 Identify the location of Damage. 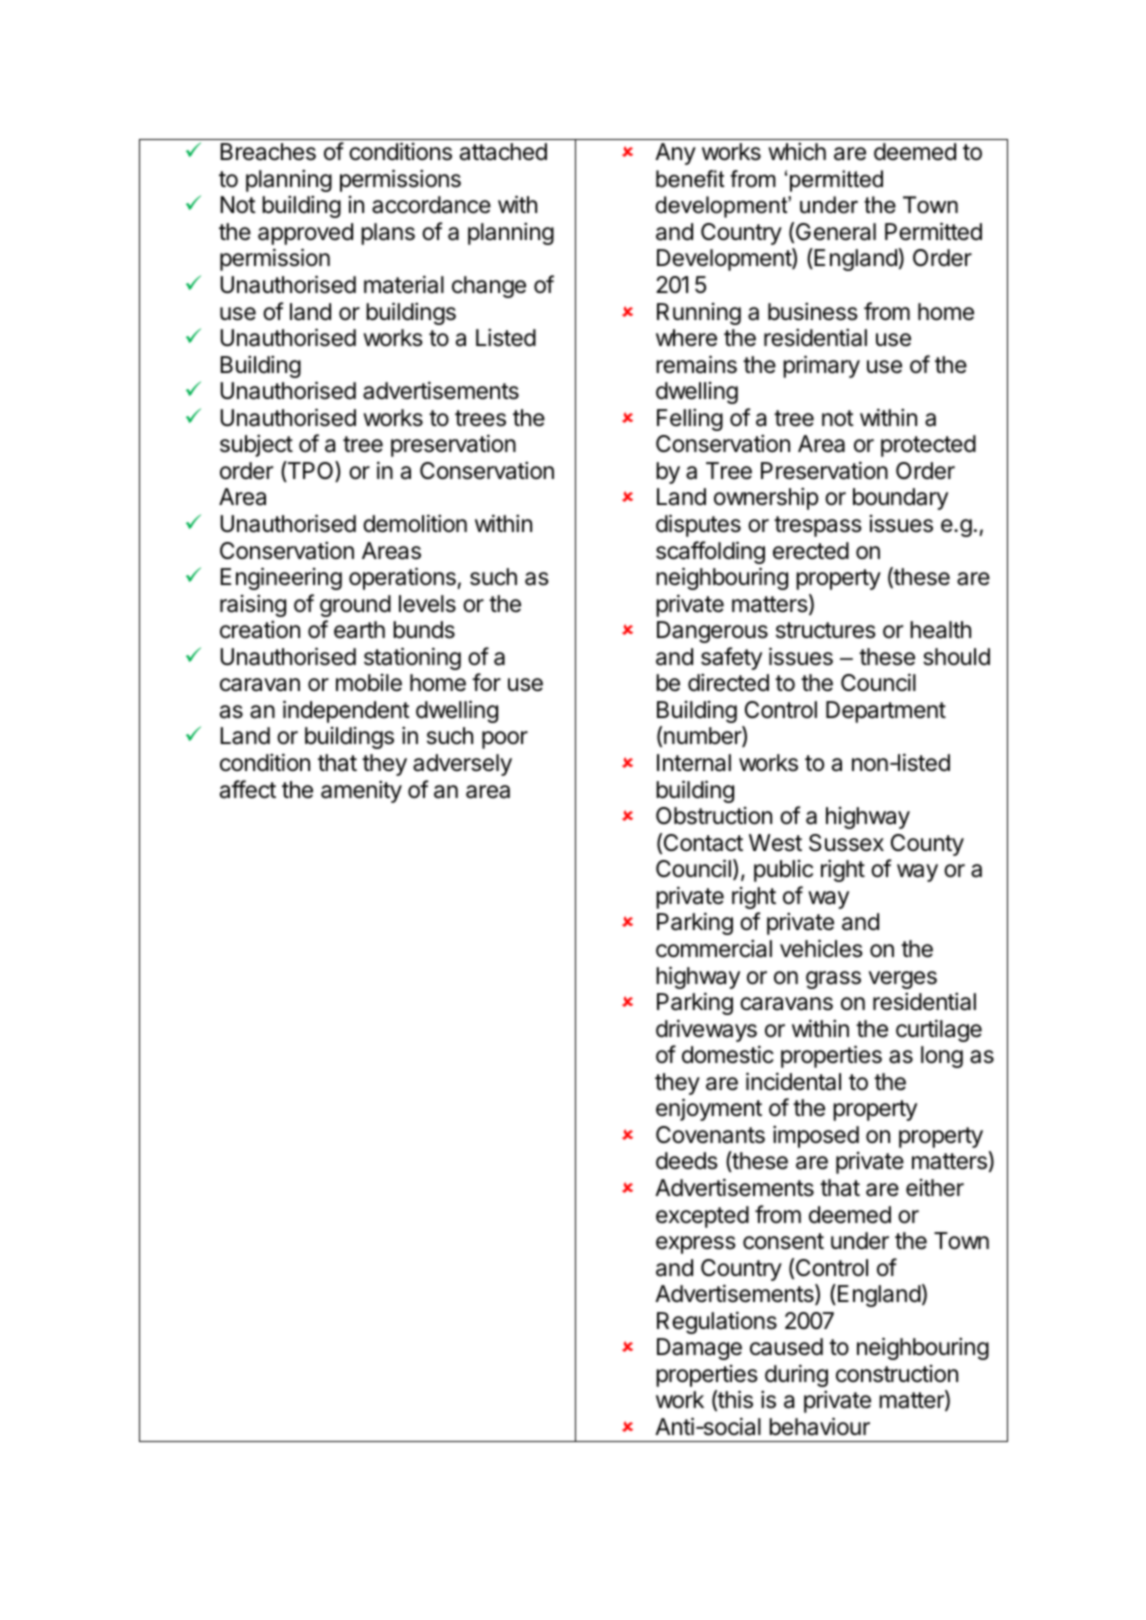
(699, 1349).
